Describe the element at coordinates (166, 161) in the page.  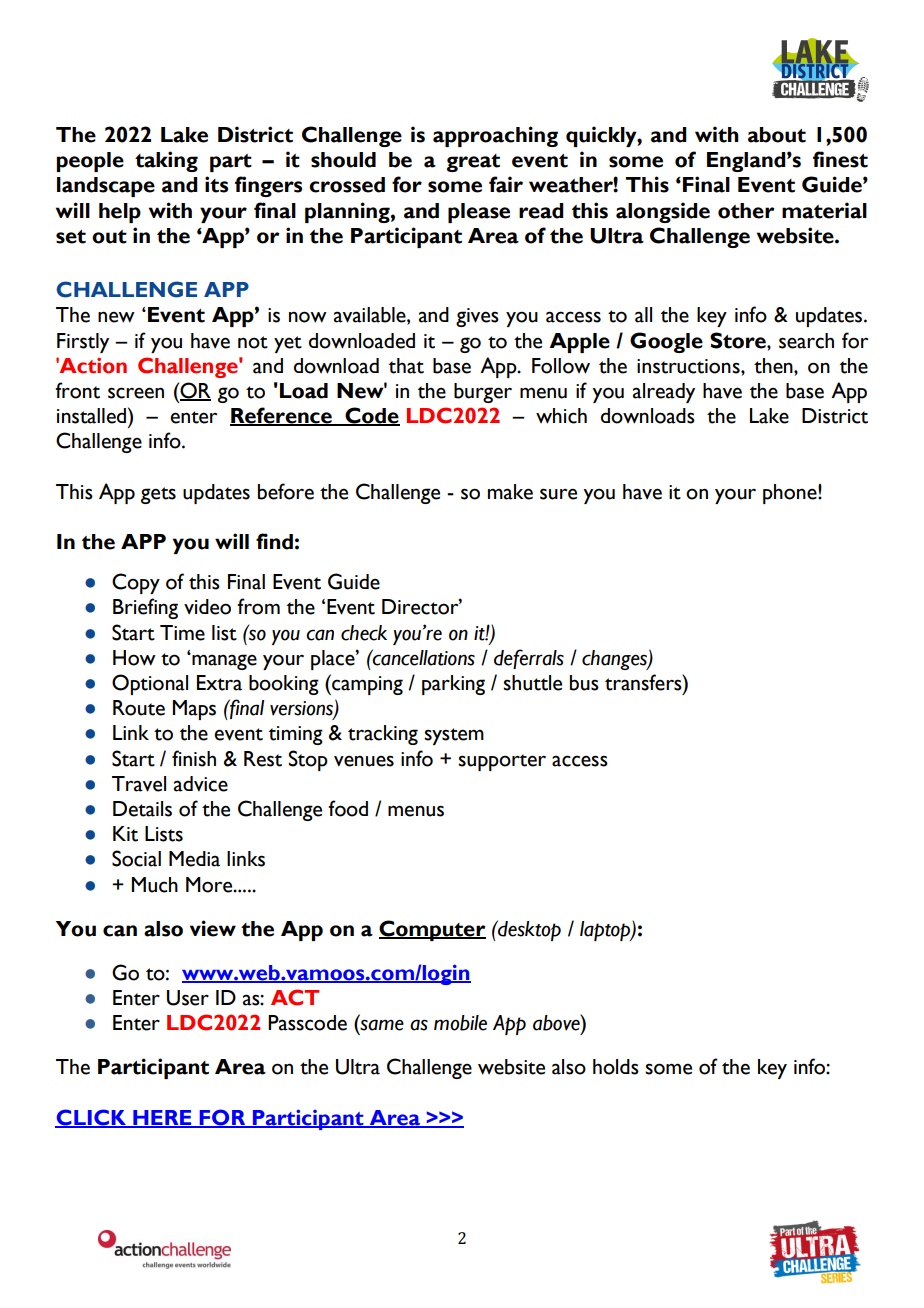
I see `taking` at that location.
